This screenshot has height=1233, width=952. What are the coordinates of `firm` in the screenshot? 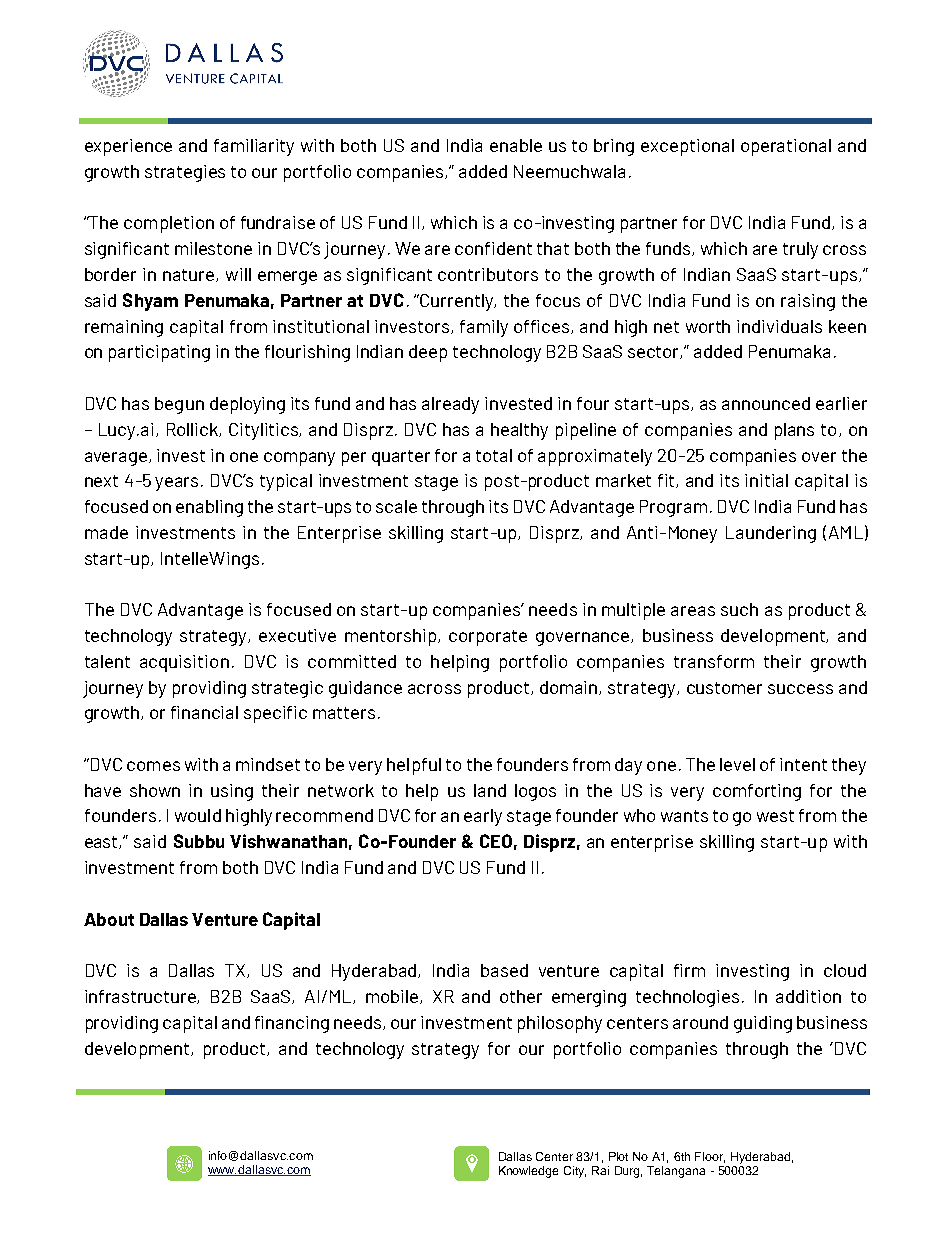 It's located at (689, 970).
